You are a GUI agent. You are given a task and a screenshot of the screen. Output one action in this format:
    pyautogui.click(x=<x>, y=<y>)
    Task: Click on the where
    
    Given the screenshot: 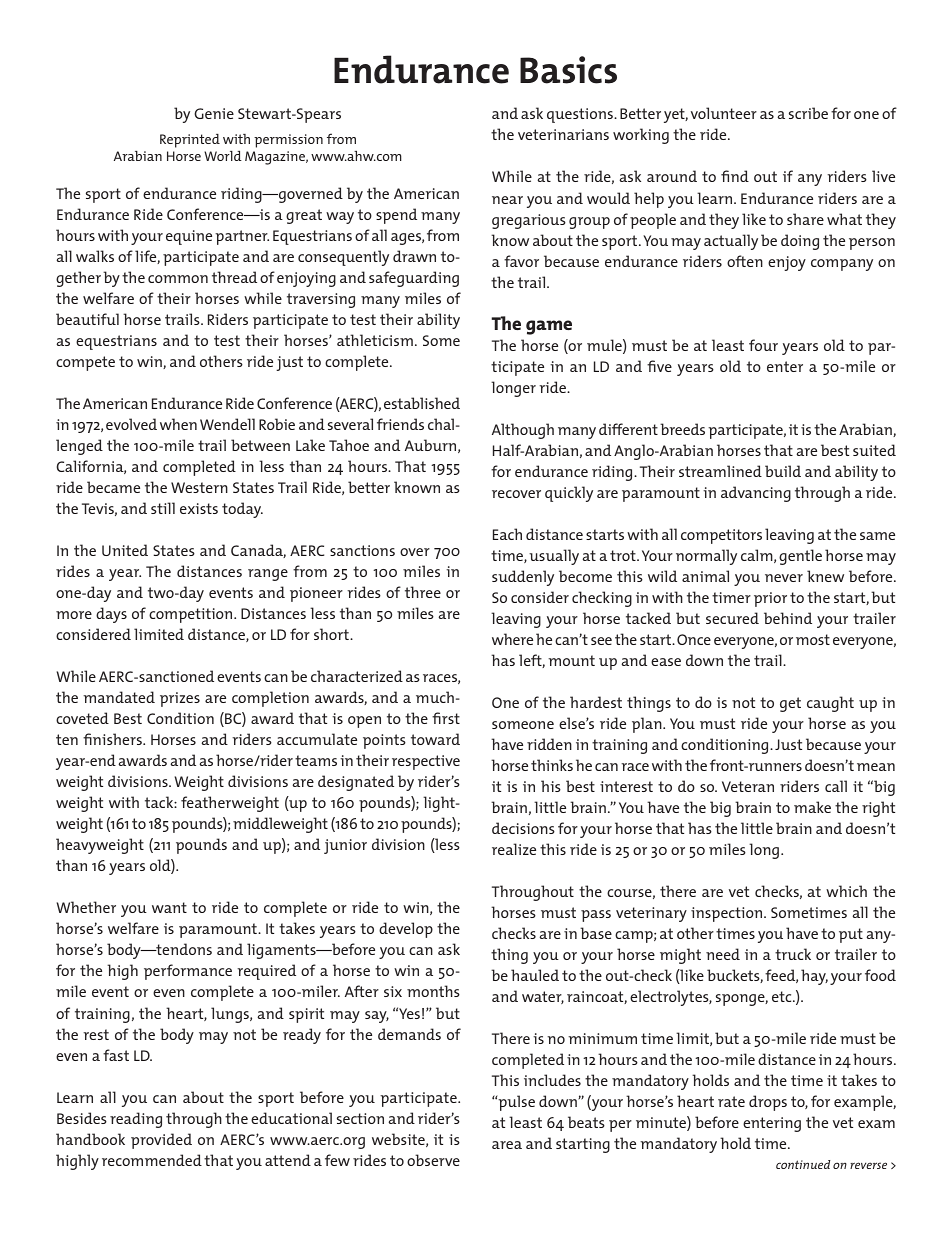 What is the action you would take?
    pyautogui.click(x=512, y=639)
